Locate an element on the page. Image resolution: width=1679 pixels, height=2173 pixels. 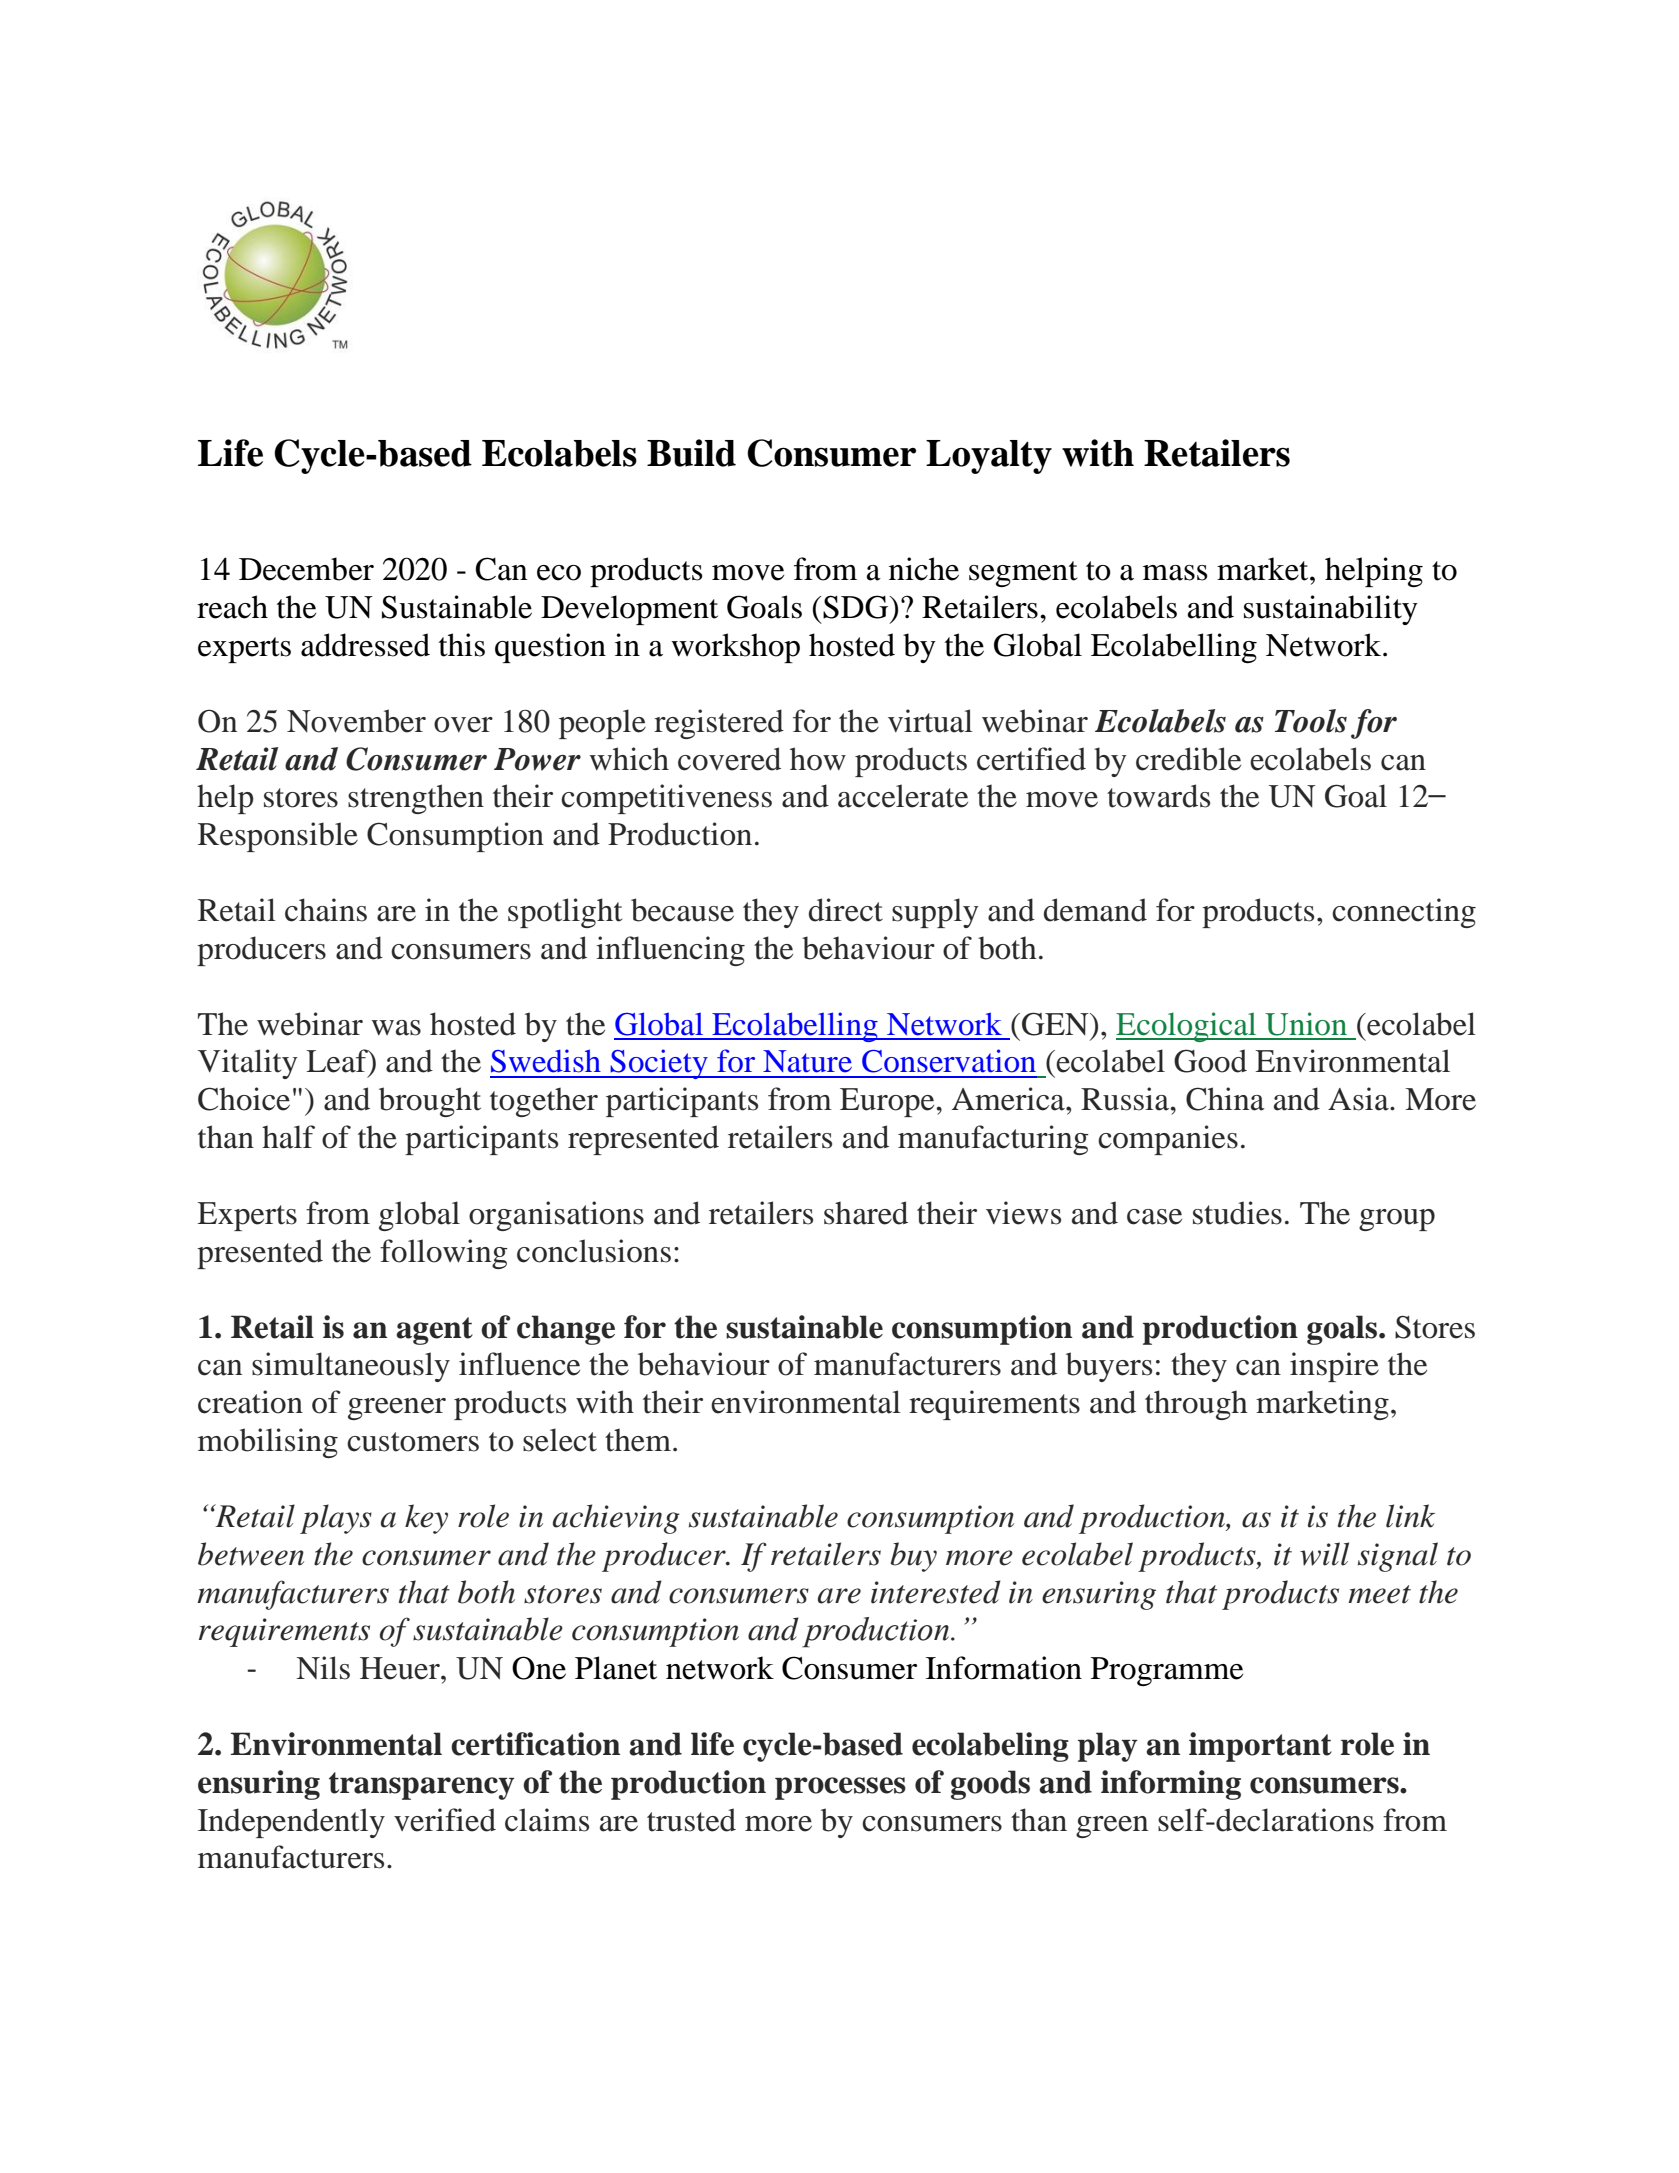
them is located at coordinates (638, 1440).
